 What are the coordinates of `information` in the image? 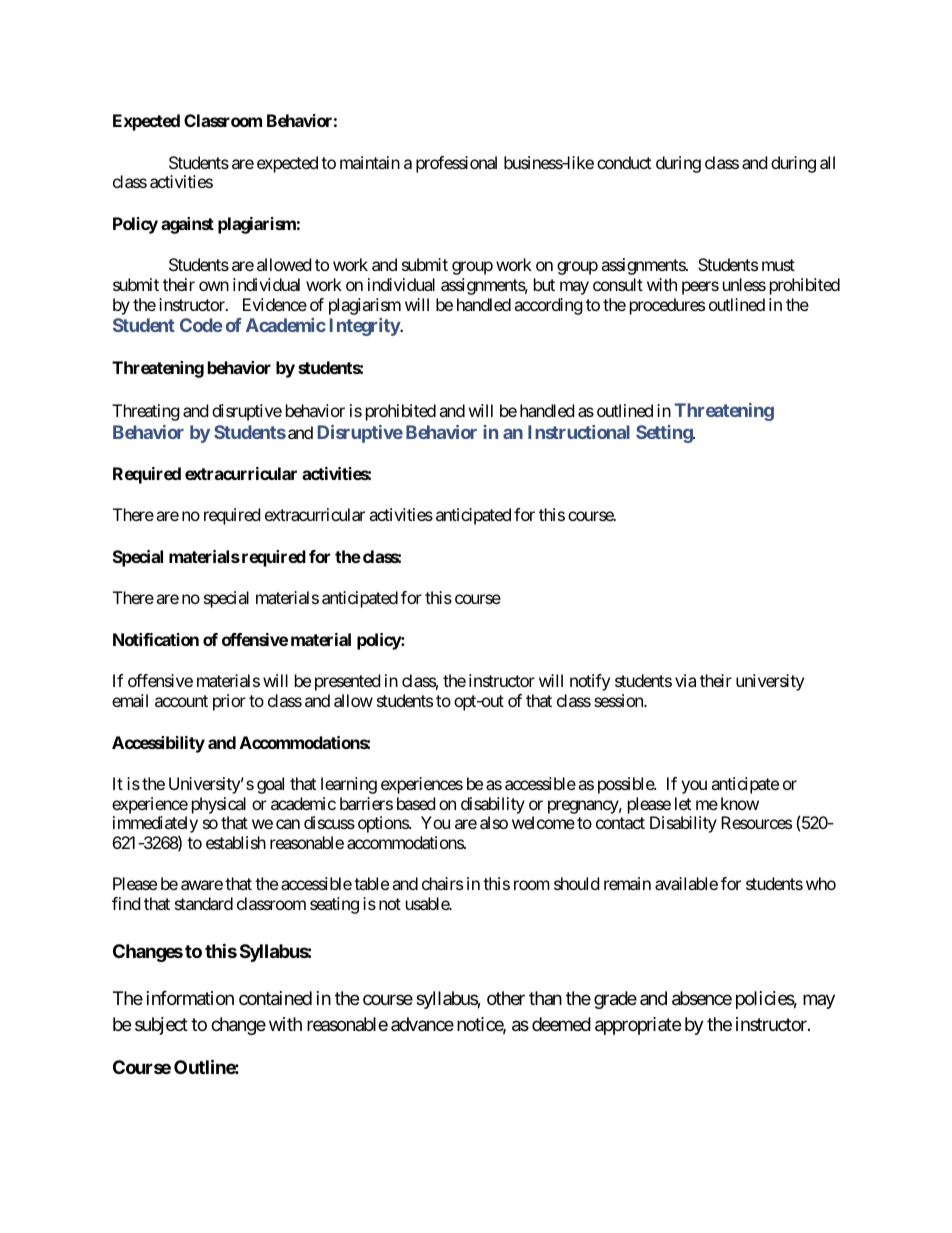 It's located at (190, 998).
